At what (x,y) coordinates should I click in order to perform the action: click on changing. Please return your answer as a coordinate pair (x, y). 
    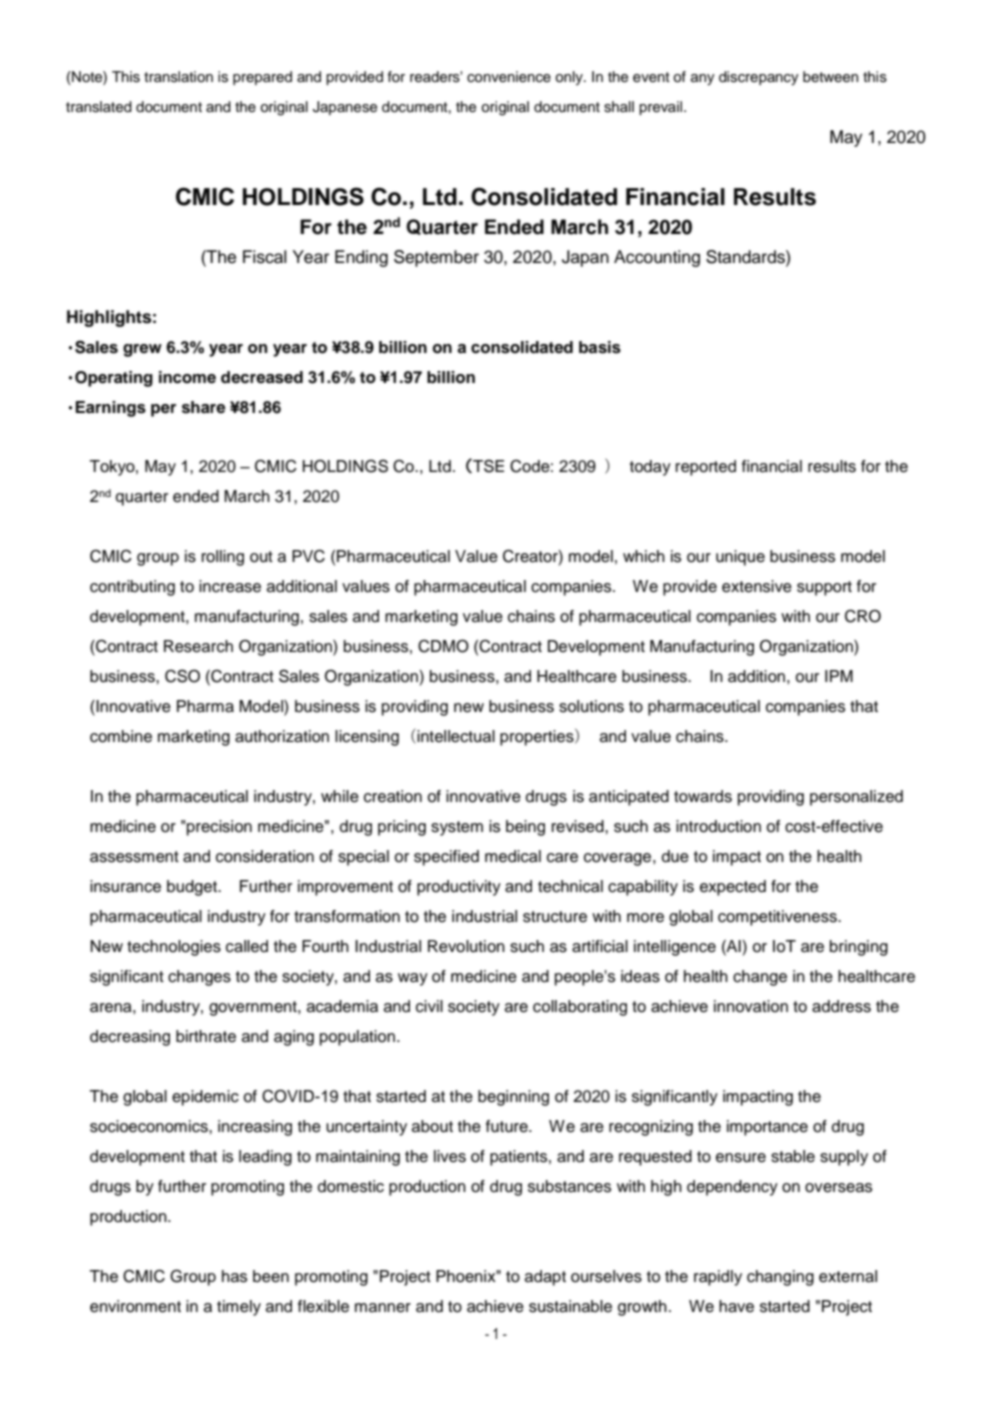
    Looking at the image, I should click on (780, 1278).
